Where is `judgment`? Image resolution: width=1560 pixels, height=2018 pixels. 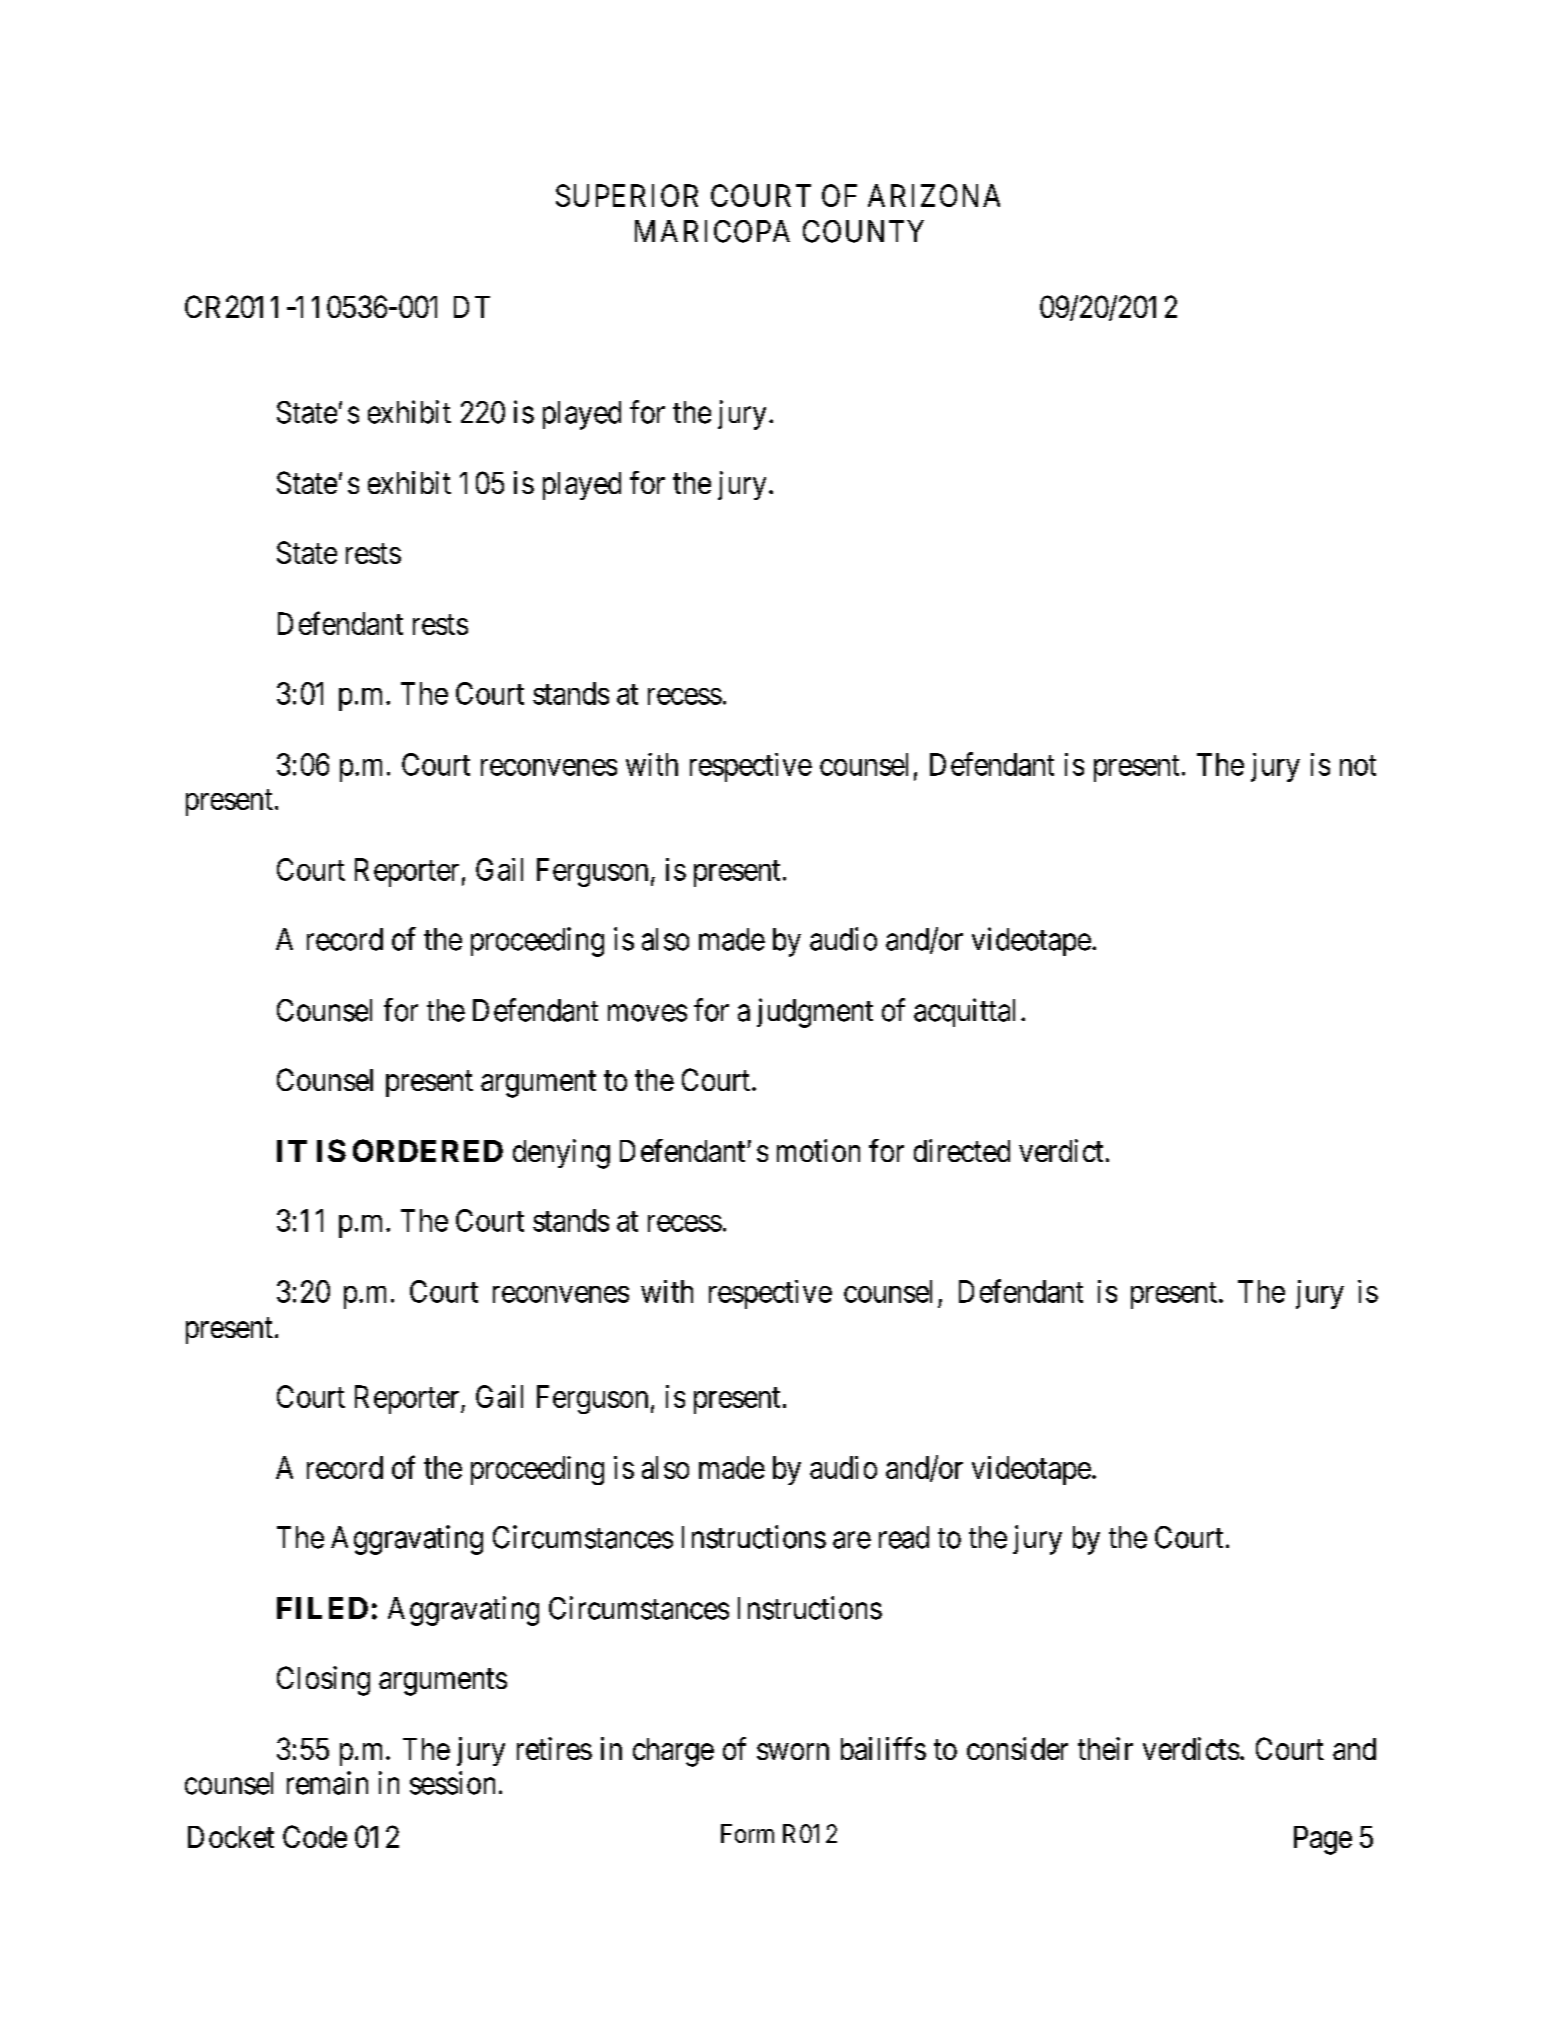
judgment is located at coordinates (815, 1013).
